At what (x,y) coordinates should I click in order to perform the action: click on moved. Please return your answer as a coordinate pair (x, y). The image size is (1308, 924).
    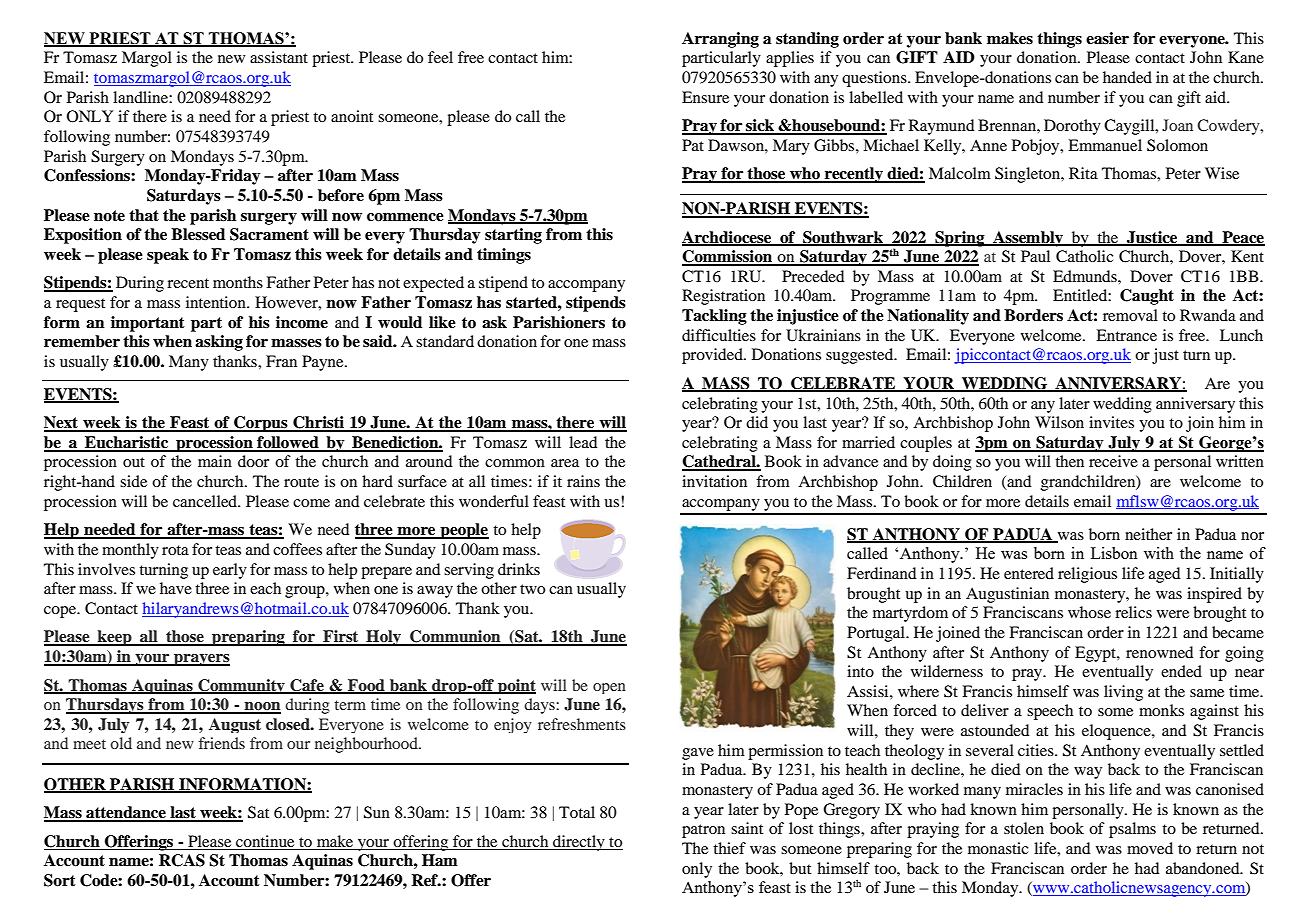
    Looking at the image, I should click on (1150, 848).
